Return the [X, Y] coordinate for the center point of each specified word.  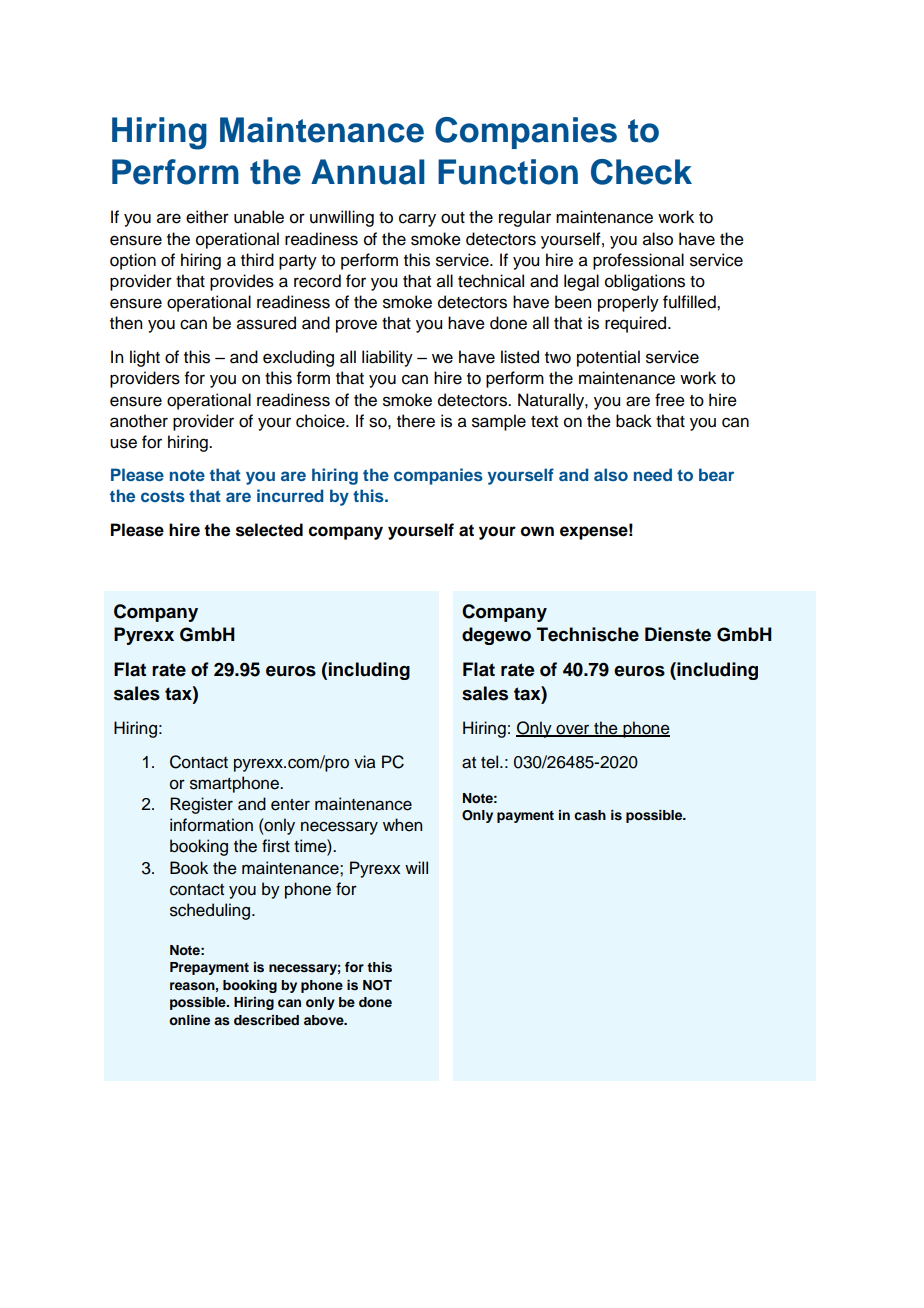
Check [641, 172]
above [325, 1020]
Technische [588, 634]
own [537, 531]
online [189, 1020]
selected [269, 530]
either [207, 217]
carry [417, 220]
